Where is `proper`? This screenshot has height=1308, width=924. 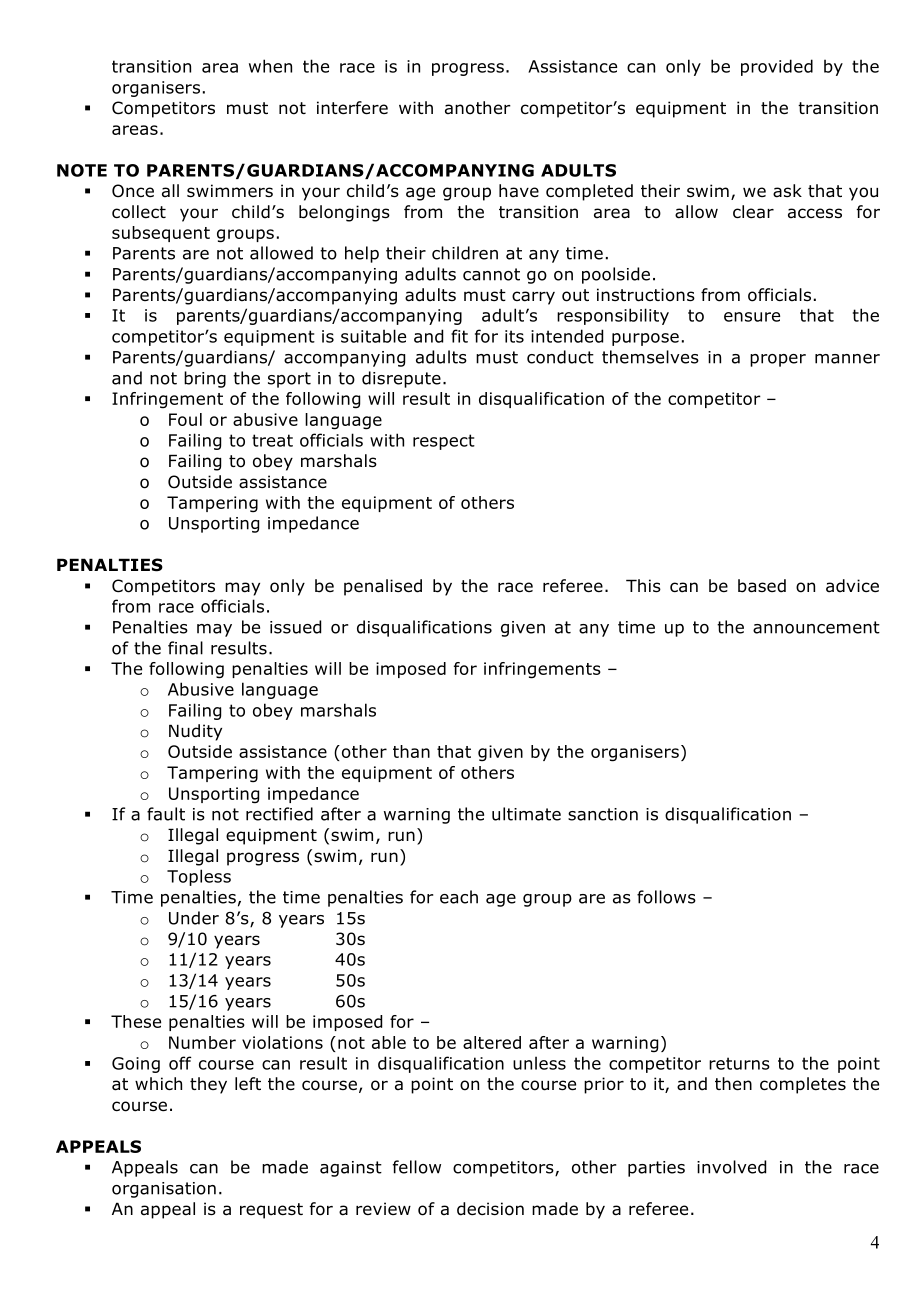 proper is located at coordinates (778, 360).
